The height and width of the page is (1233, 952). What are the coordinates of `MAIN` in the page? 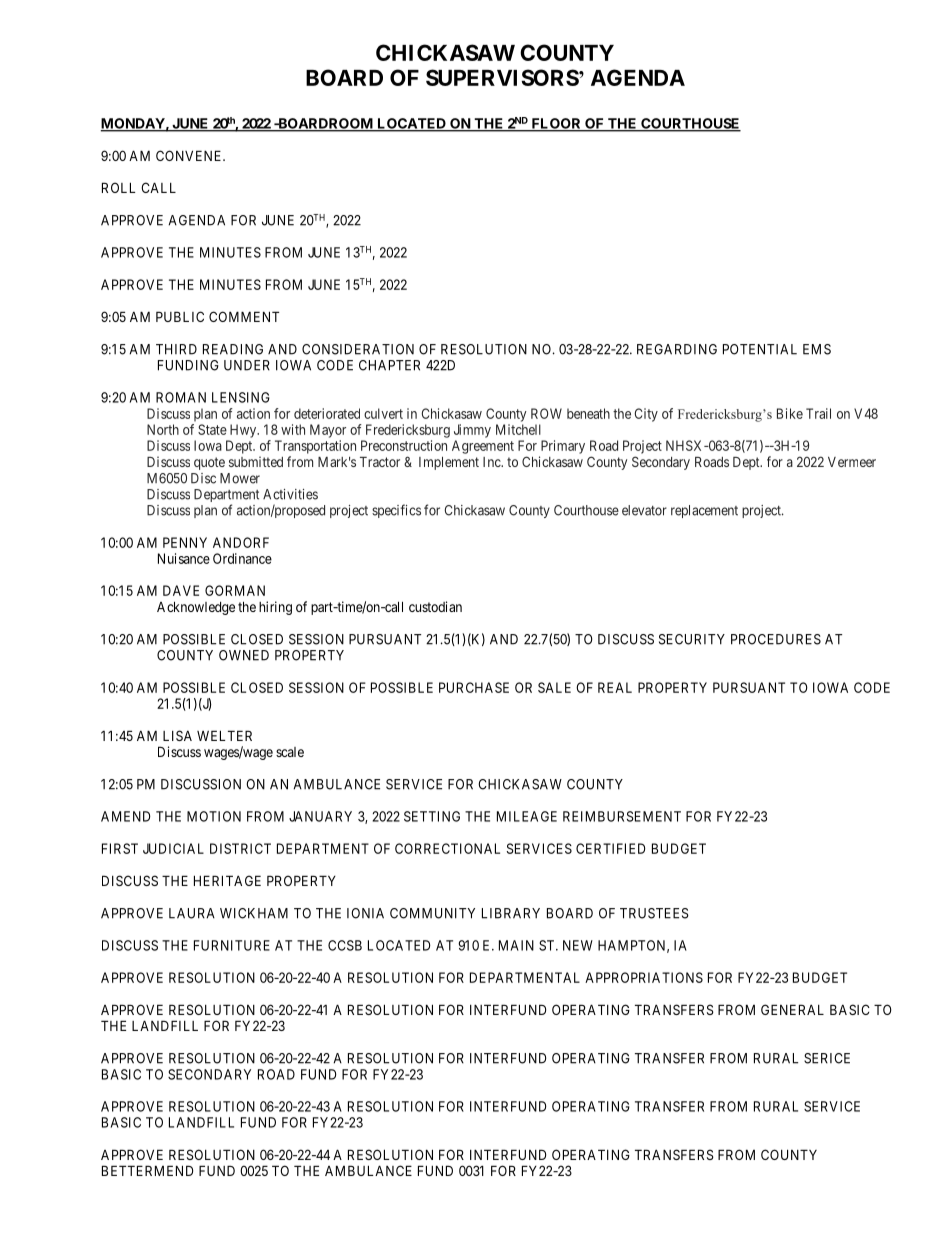 It's located at (516, 945).
